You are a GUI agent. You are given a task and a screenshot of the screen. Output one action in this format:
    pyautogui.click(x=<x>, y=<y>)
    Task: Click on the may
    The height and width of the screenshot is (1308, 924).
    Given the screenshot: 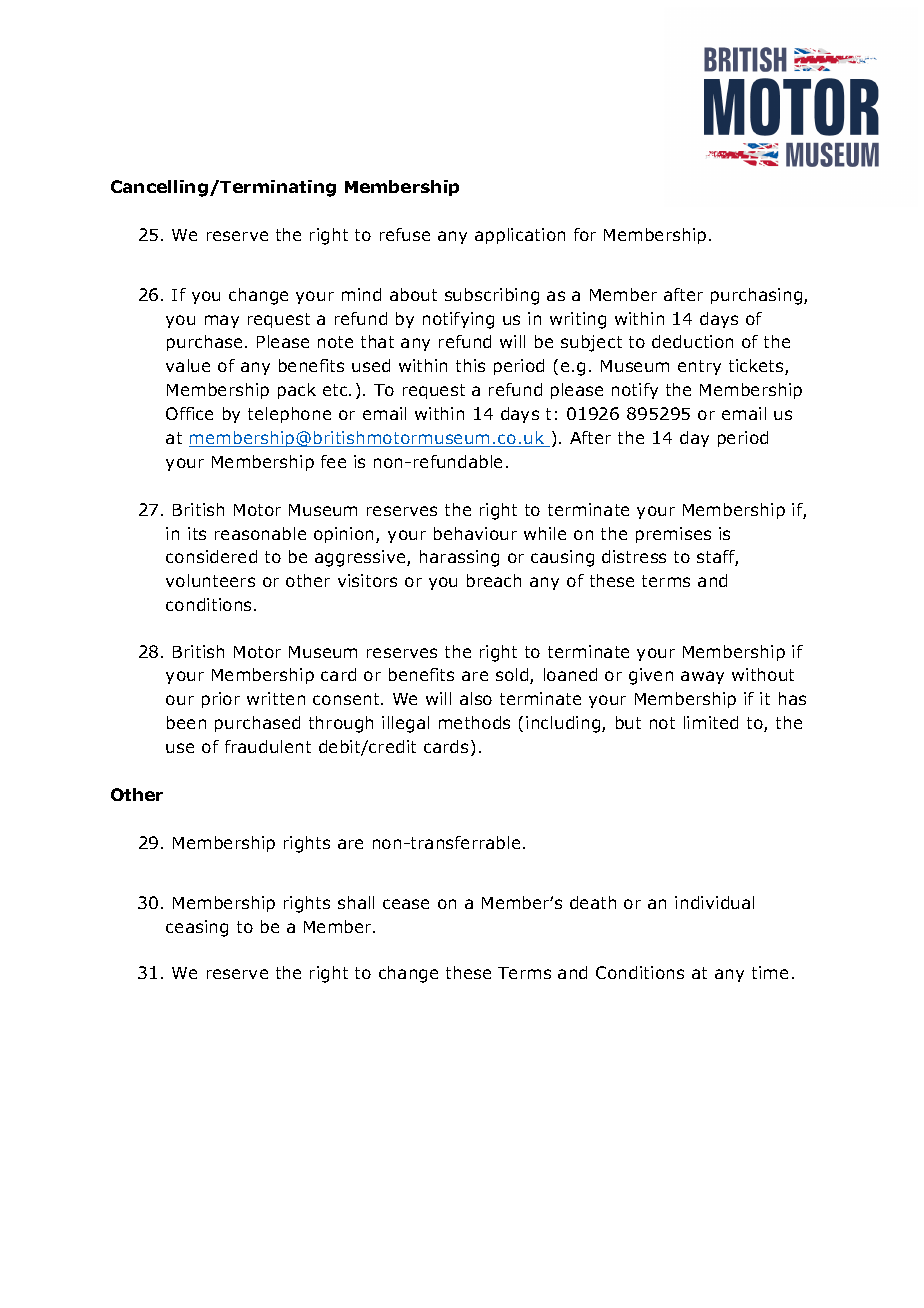 What is the action you would take?
    pyautogui.click(x=222, y=321)
